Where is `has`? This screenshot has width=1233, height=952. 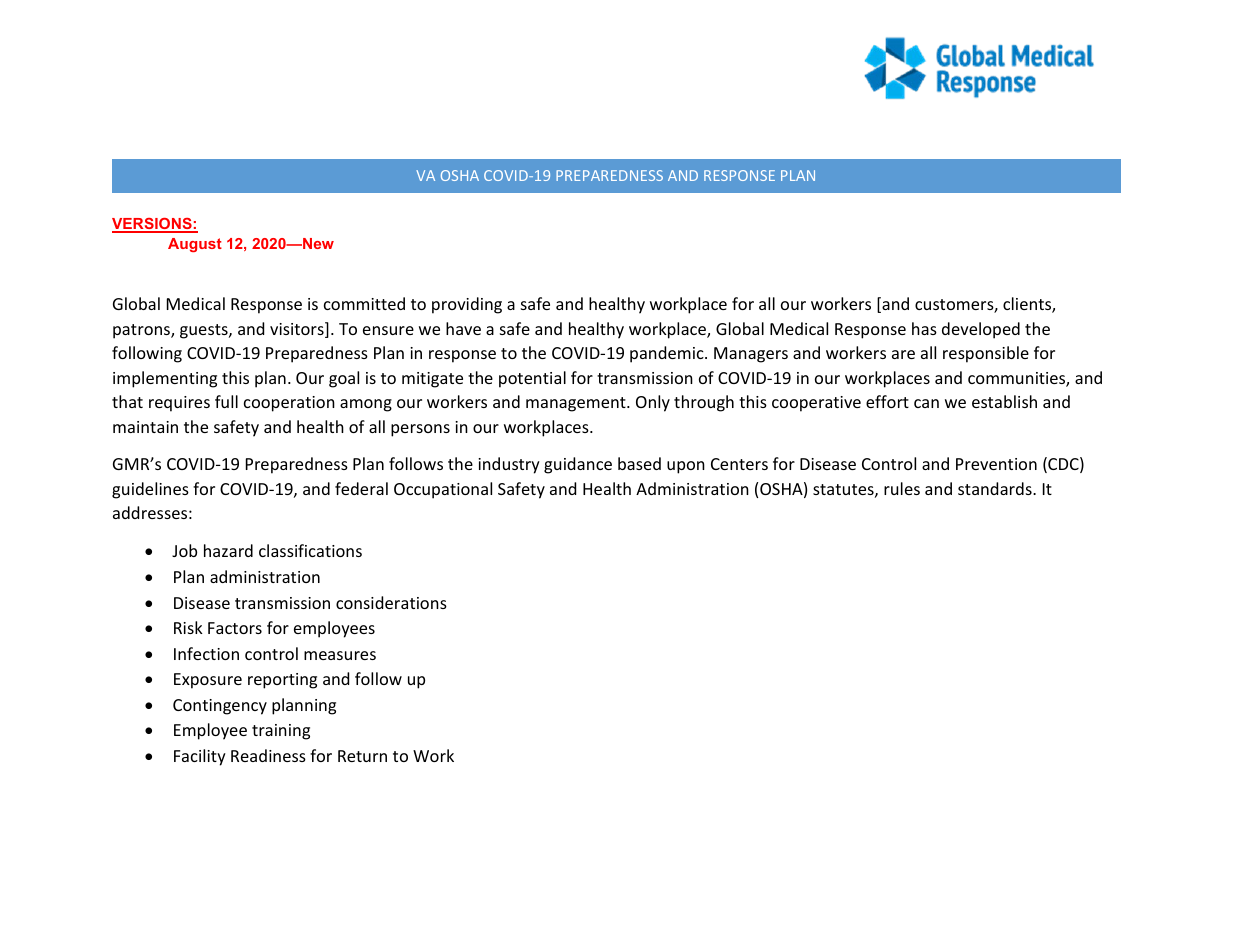 has is located at coordinates (924, 328).
